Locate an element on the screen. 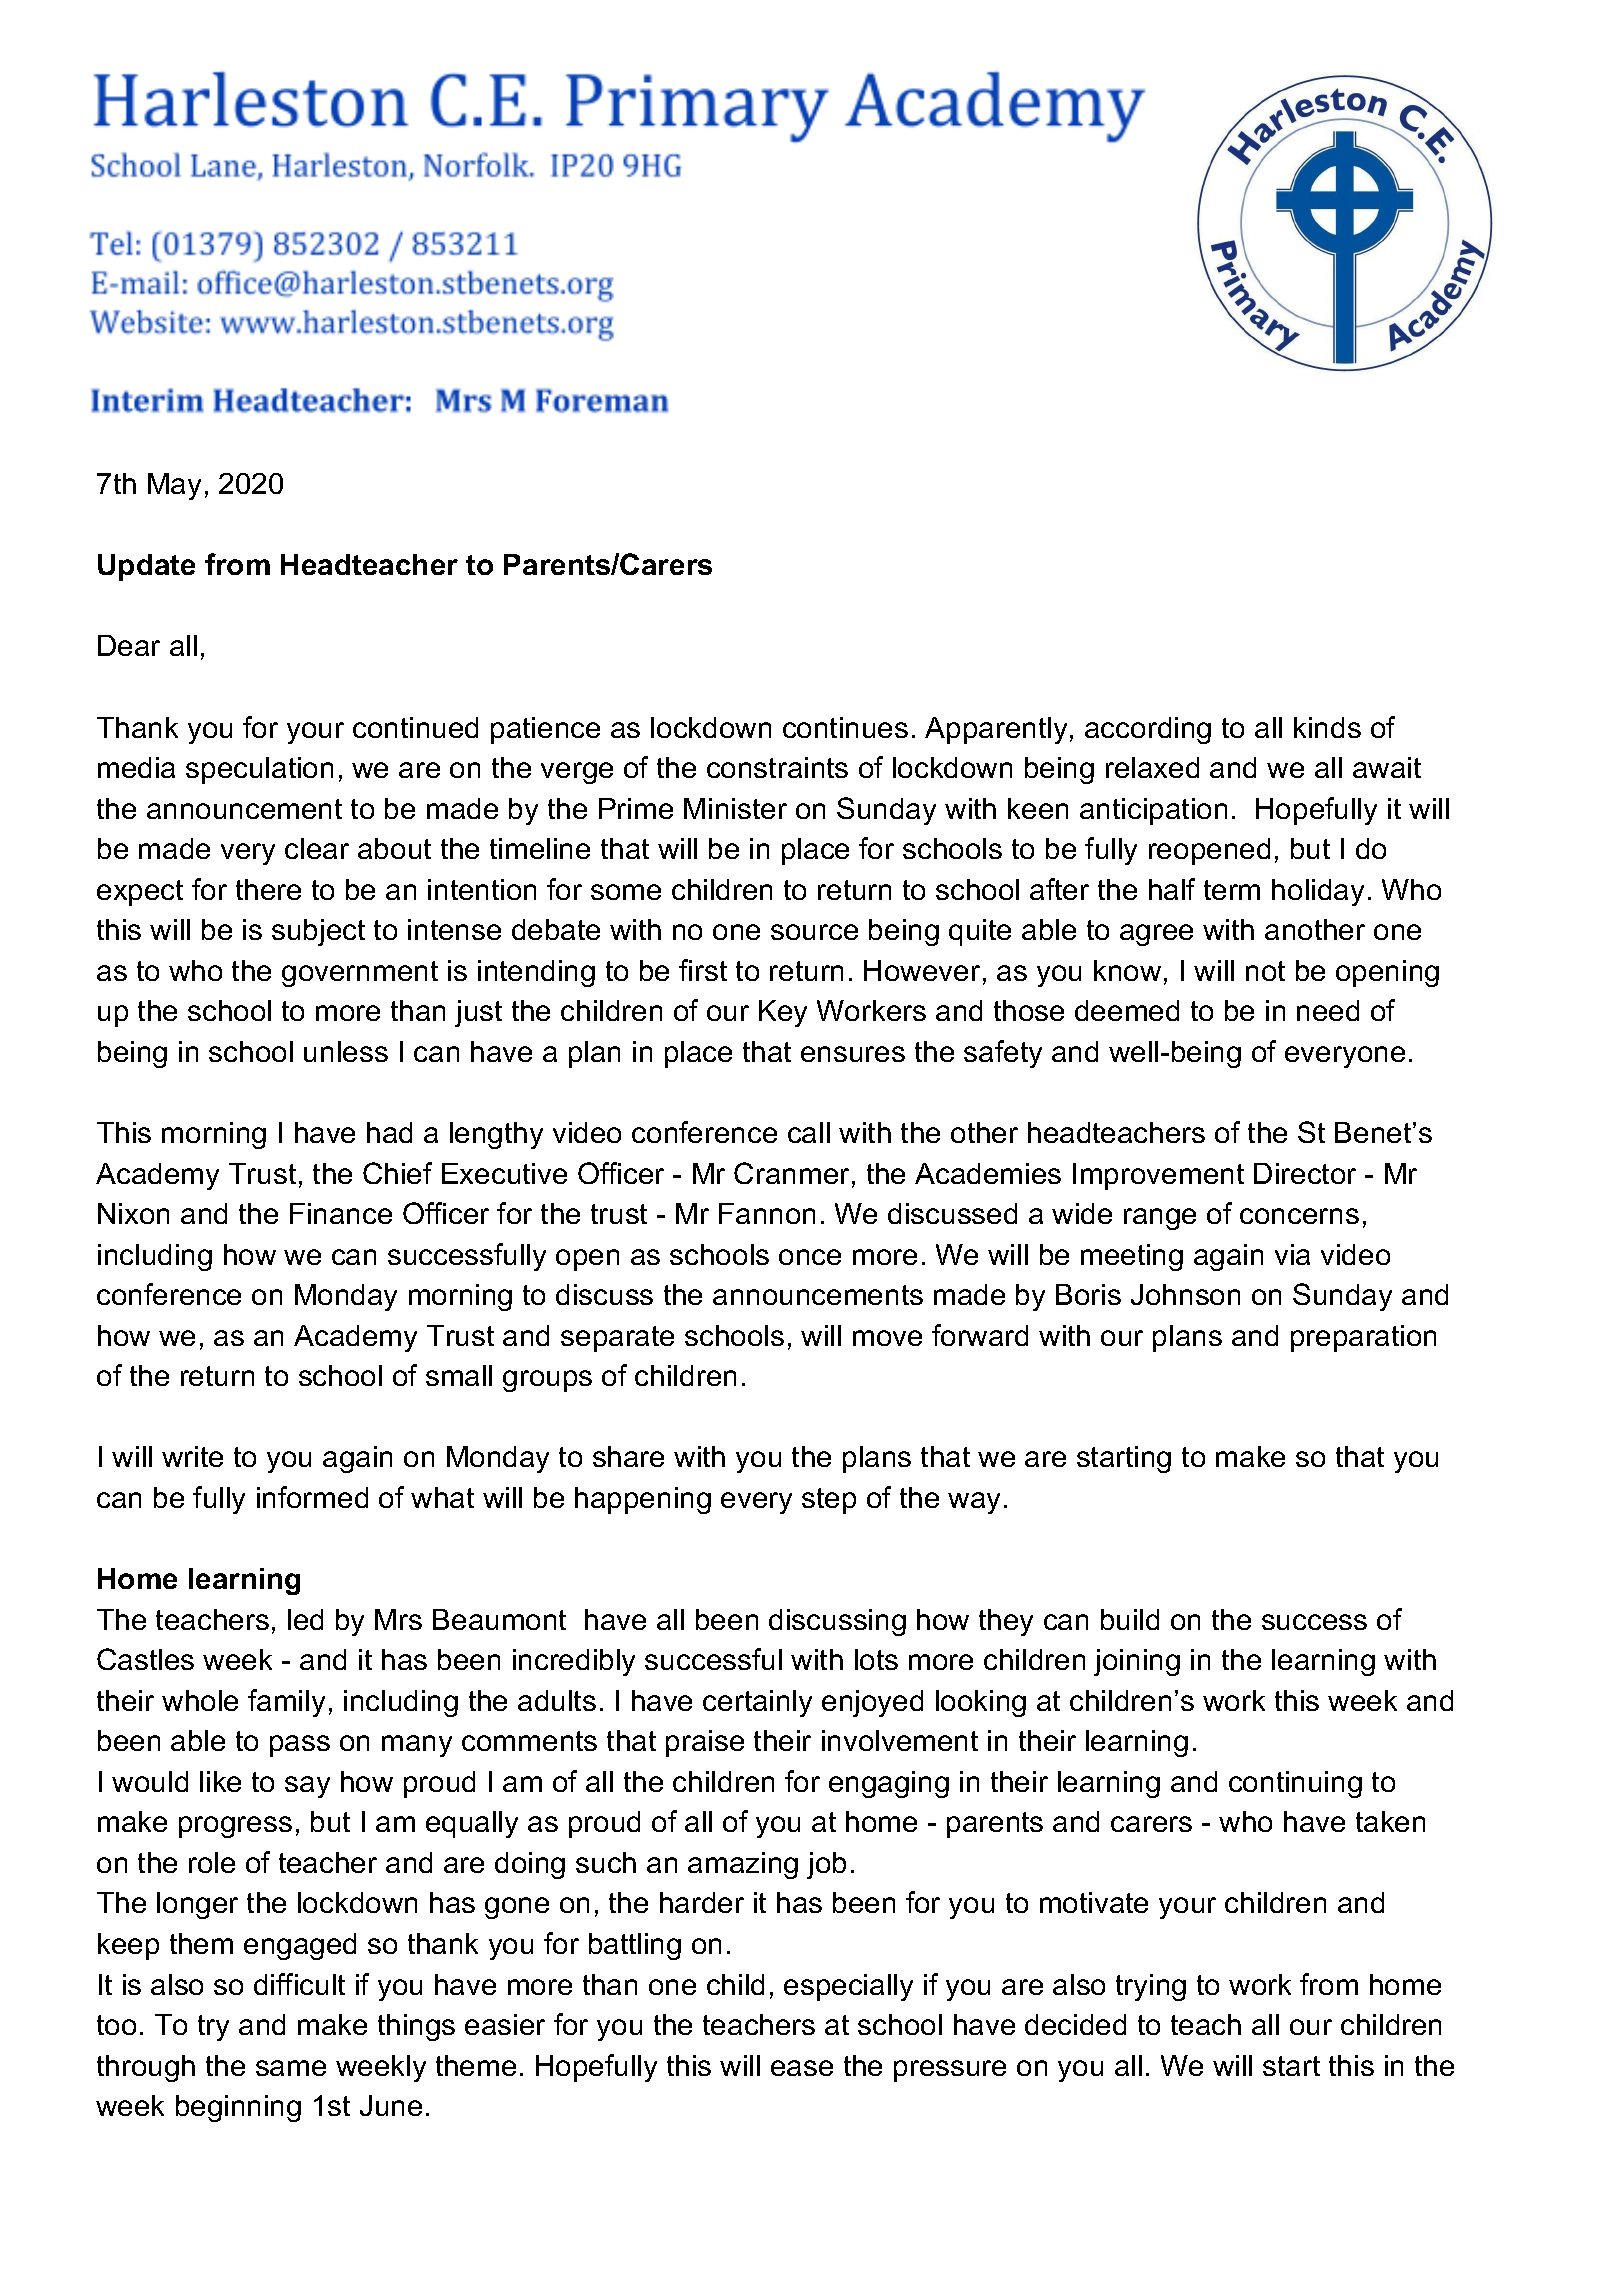 The width and height of the screenshot is (1610, 2277). Finance is located at coordinates (341, 1213).
